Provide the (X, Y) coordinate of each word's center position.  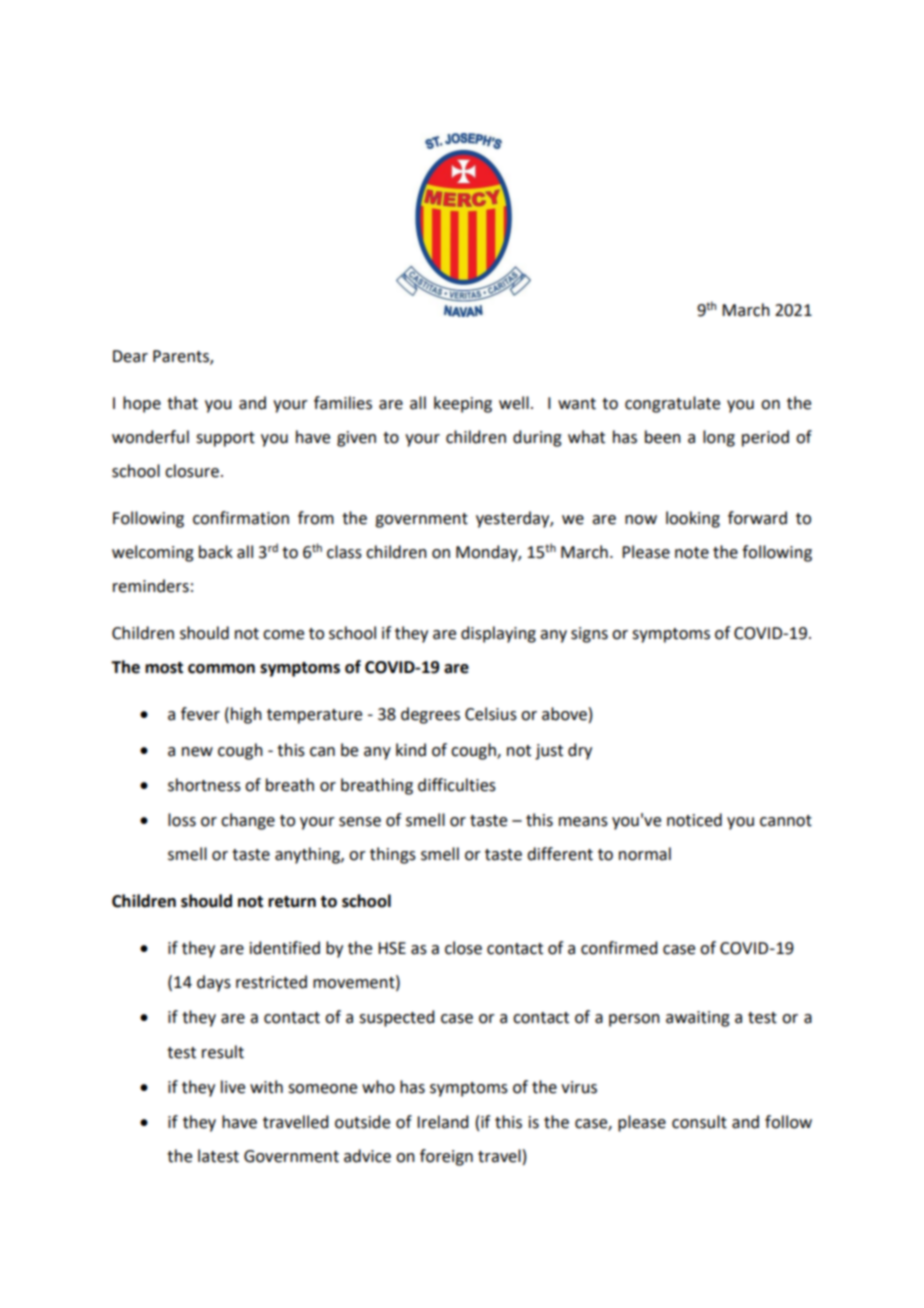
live (233, 1087)
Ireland (442, 1122)
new (197, 752)
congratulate (672, 404)
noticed (694, 820)
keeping (463, 404)
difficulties (457, 785)
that (182, 403)
